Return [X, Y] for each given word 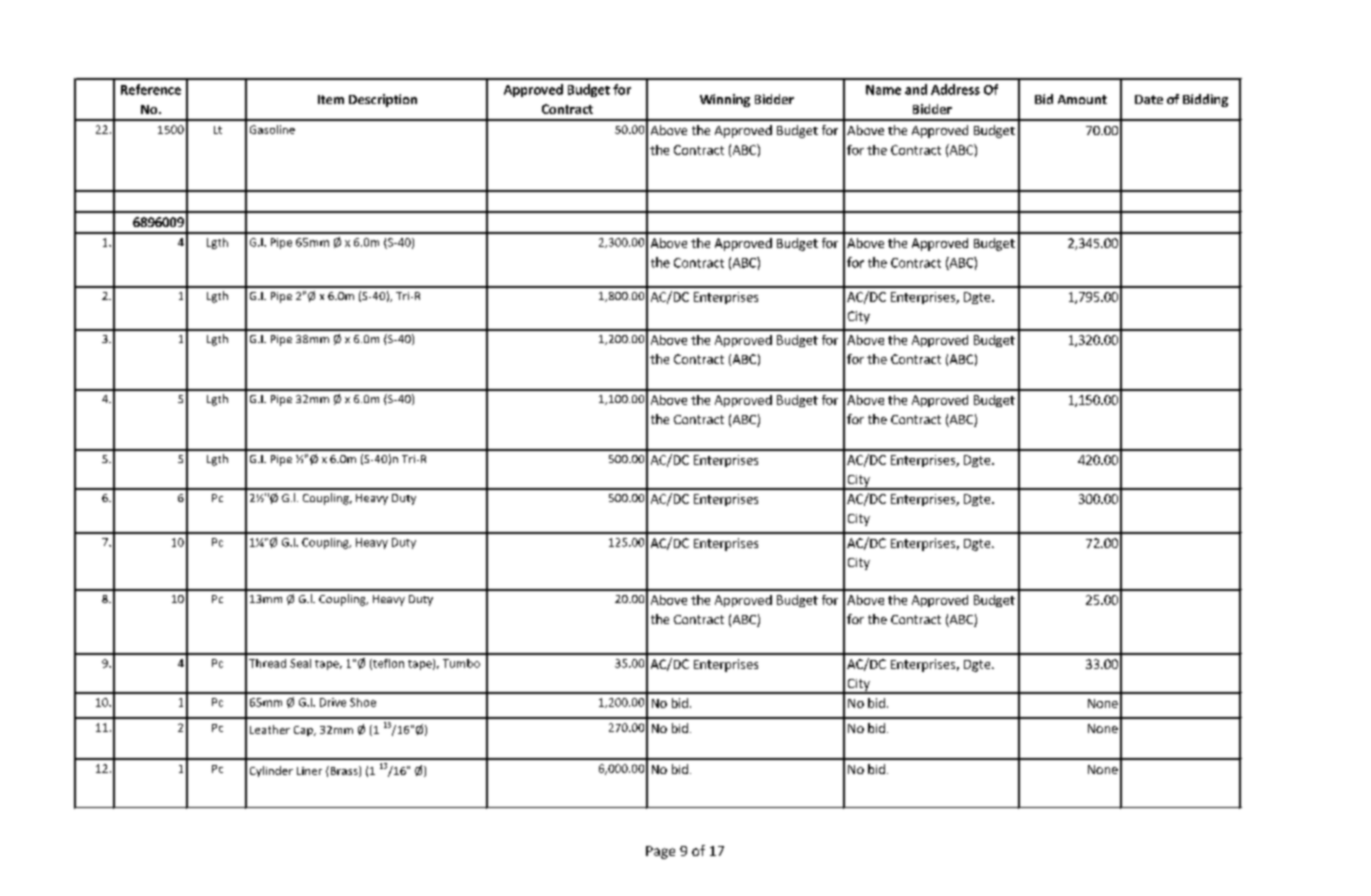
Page [660, 852]
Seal [300, 663]
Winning [725, 100]
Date [1149, 99]
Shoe [363, 702]
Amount [1082, 99]
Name [883, 90]
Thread [267, 663]
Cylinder [271, 771]
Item [331, 99]
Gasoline [272, 129]
